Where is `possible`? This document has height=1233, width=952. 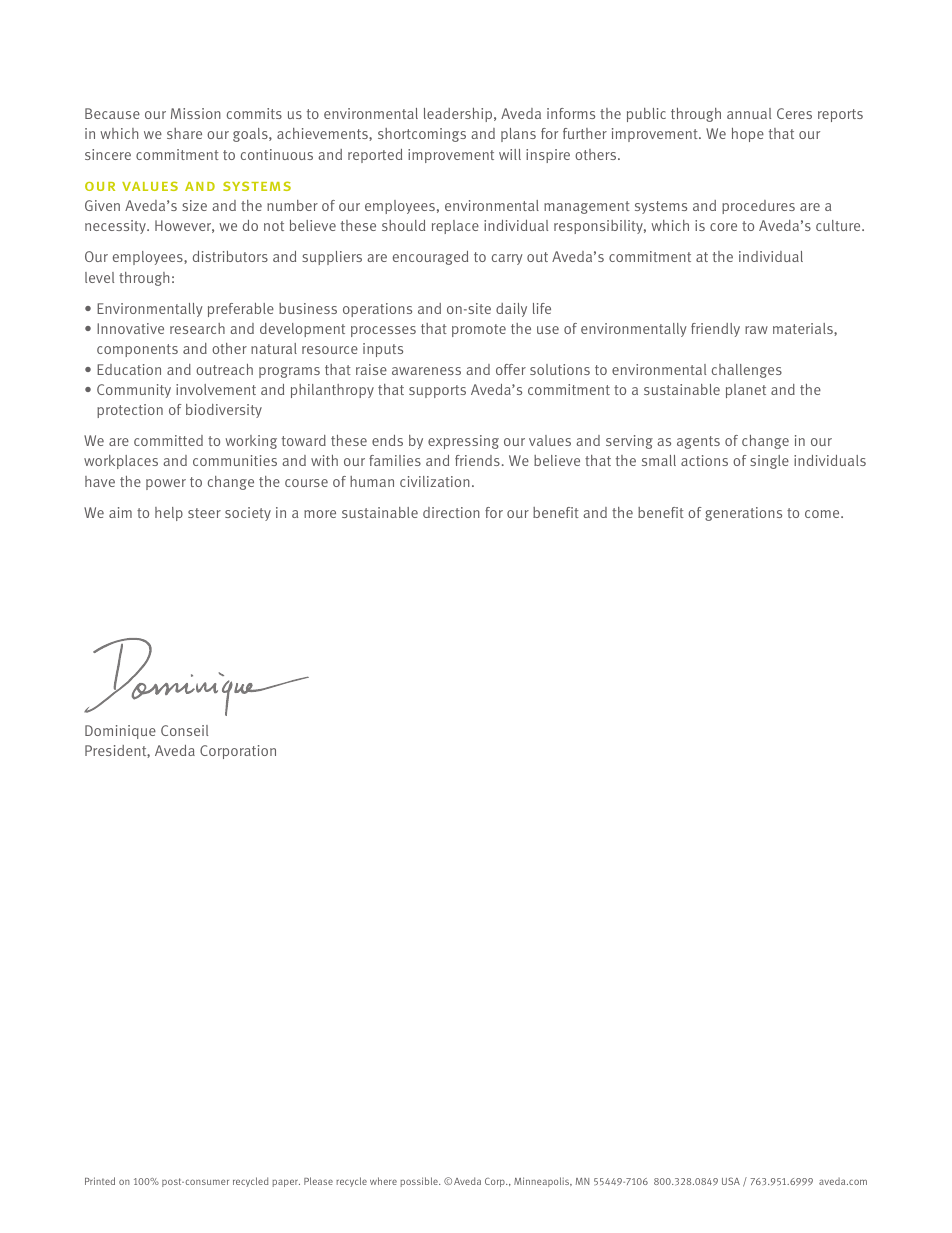 possible is located at coordinates (420, 1182).
